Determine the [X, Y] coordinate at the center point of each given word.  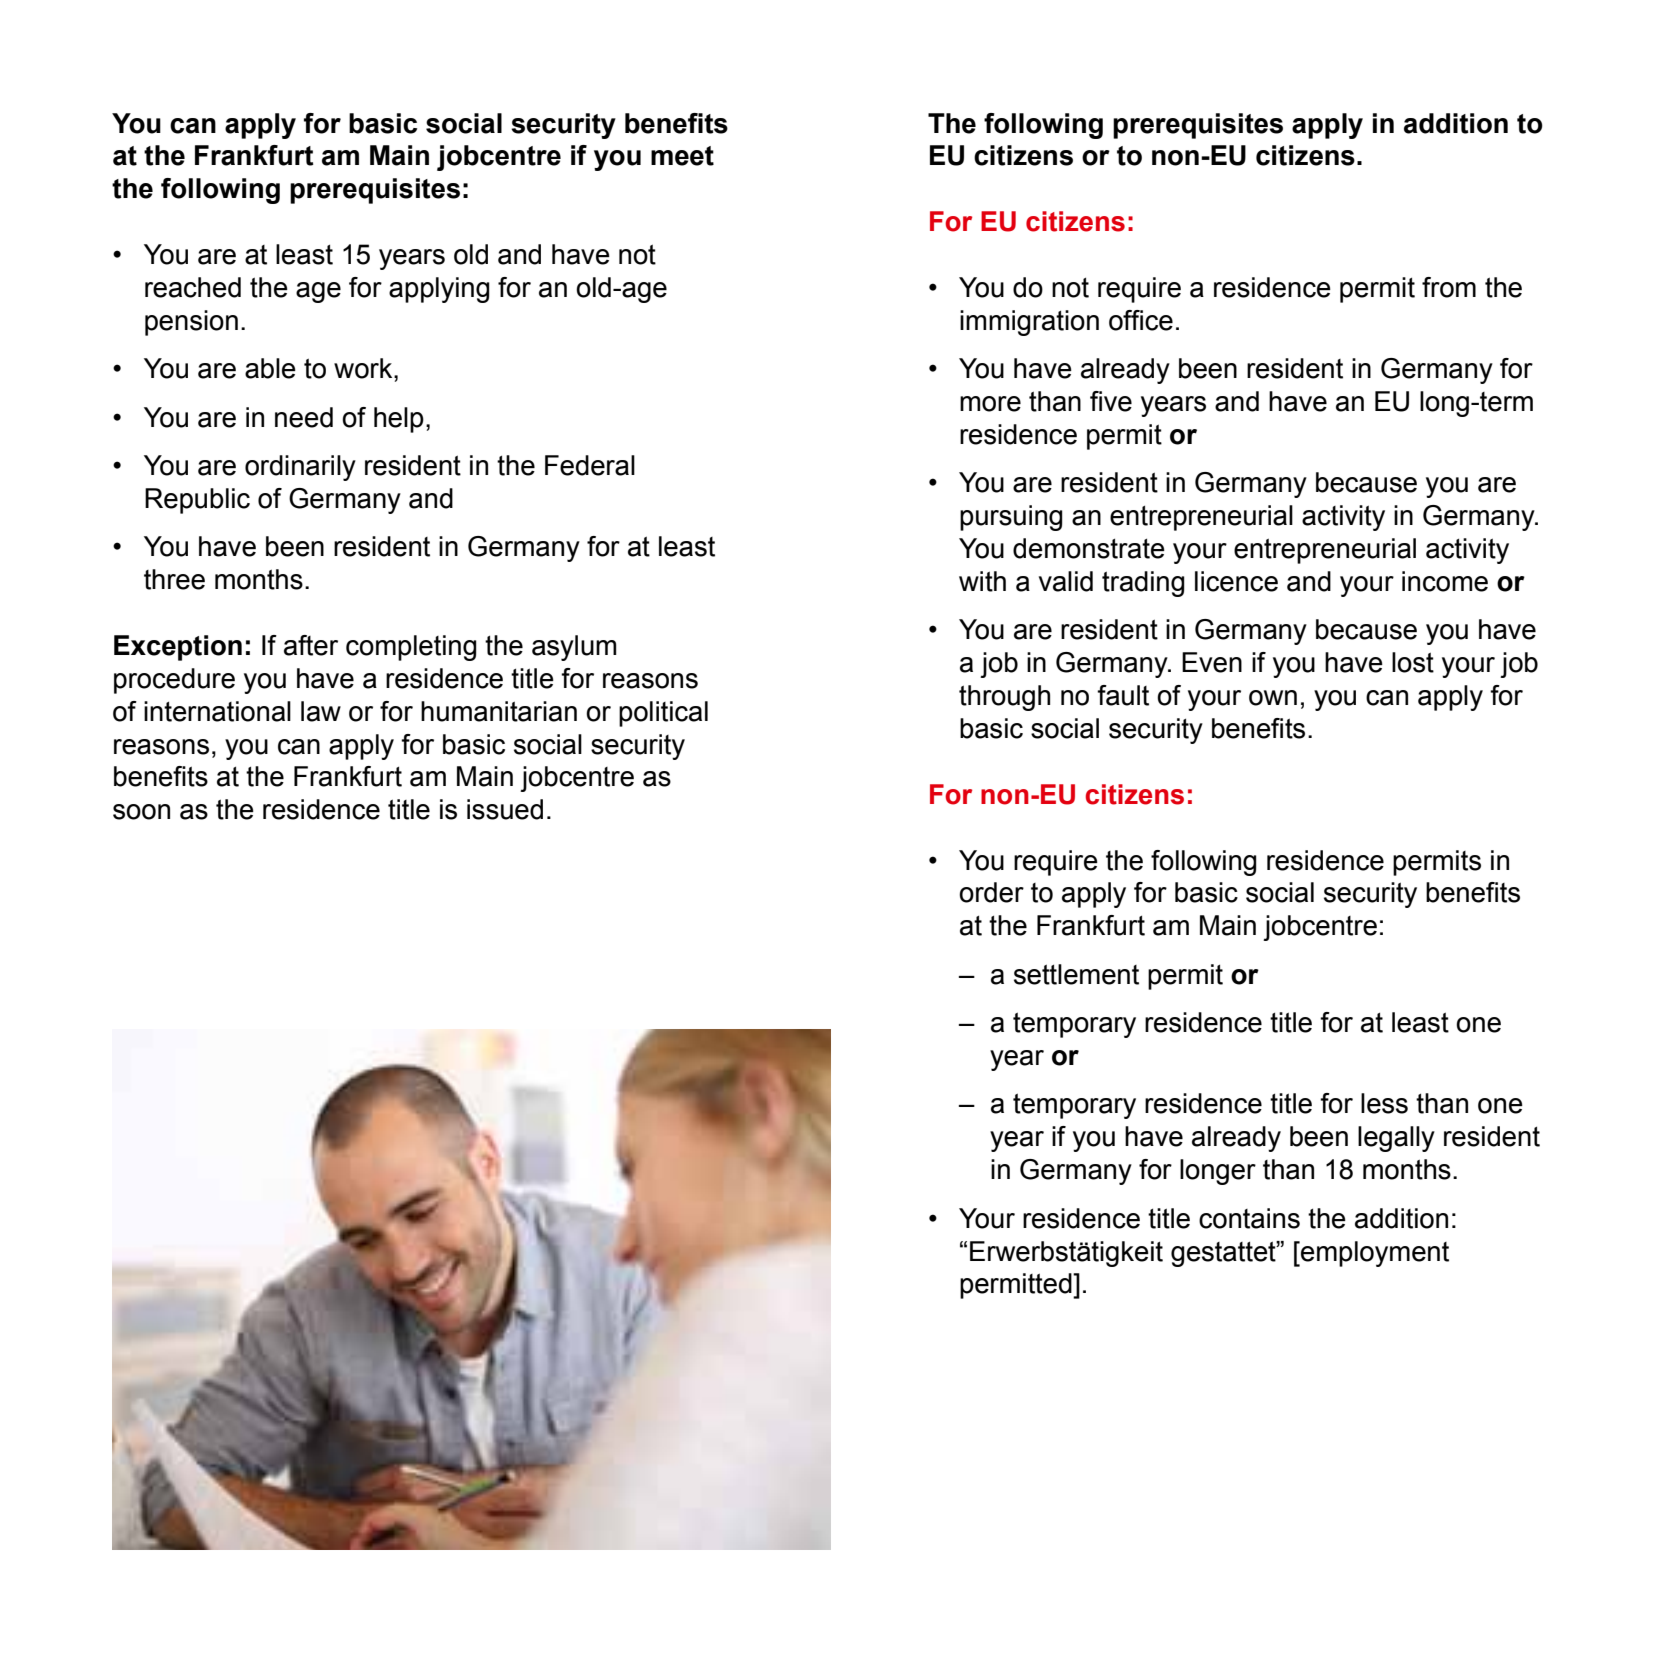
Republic [197, 501]
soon [141, 812]
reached [193, 287]
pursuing [1011, 518]
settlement [1076, 974]
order [991, 892]
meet [682, 156]
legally [1396, 1139]
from [1449, 287]
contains [1249, 1218]
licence [1236, 581]
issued [505, 809]
